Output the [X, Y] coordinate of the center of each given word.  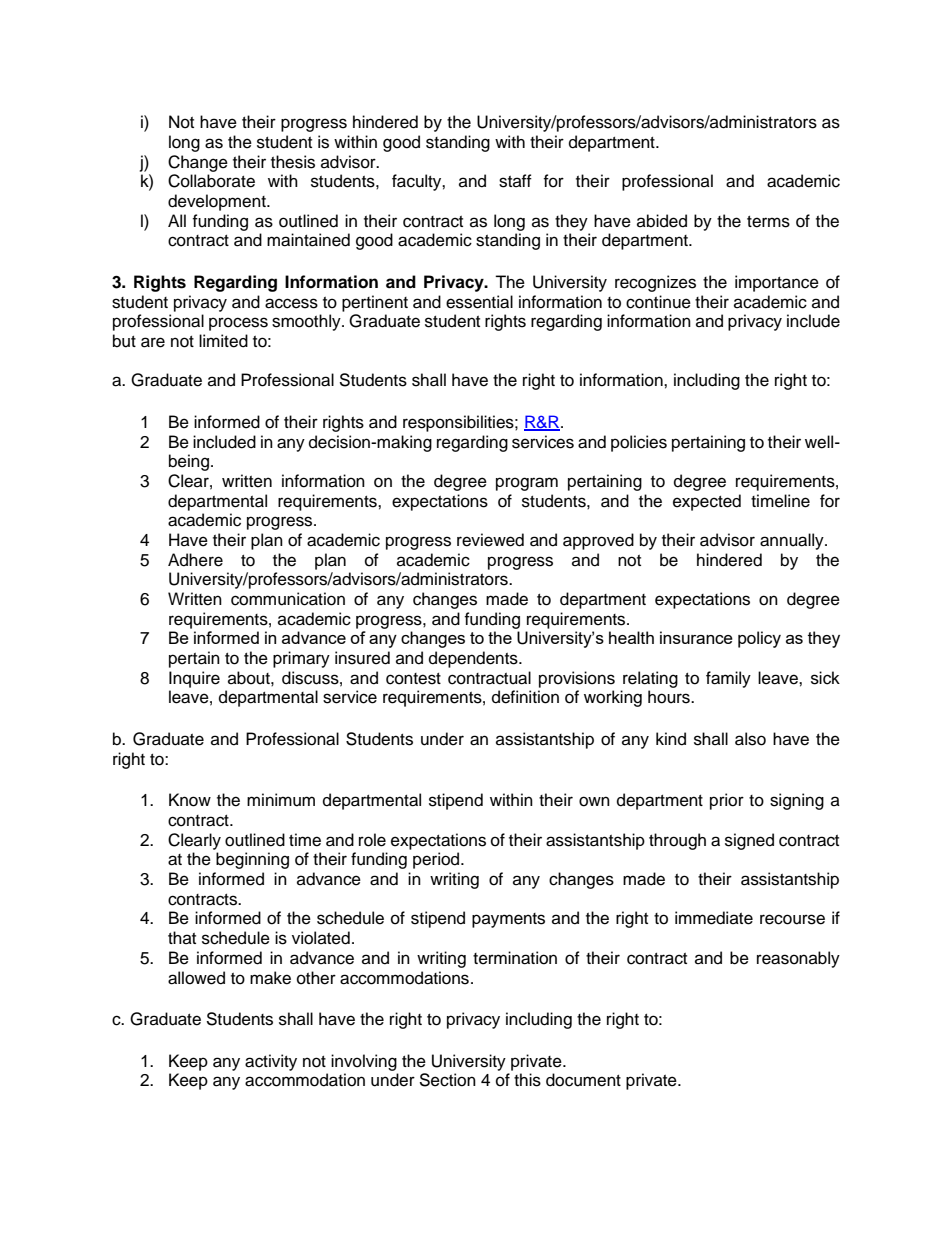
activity [271, 1062]
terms [768, 222]
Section [447, 1080]
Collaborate [211, 181]
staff [515, 181]
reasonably [798, 959]
